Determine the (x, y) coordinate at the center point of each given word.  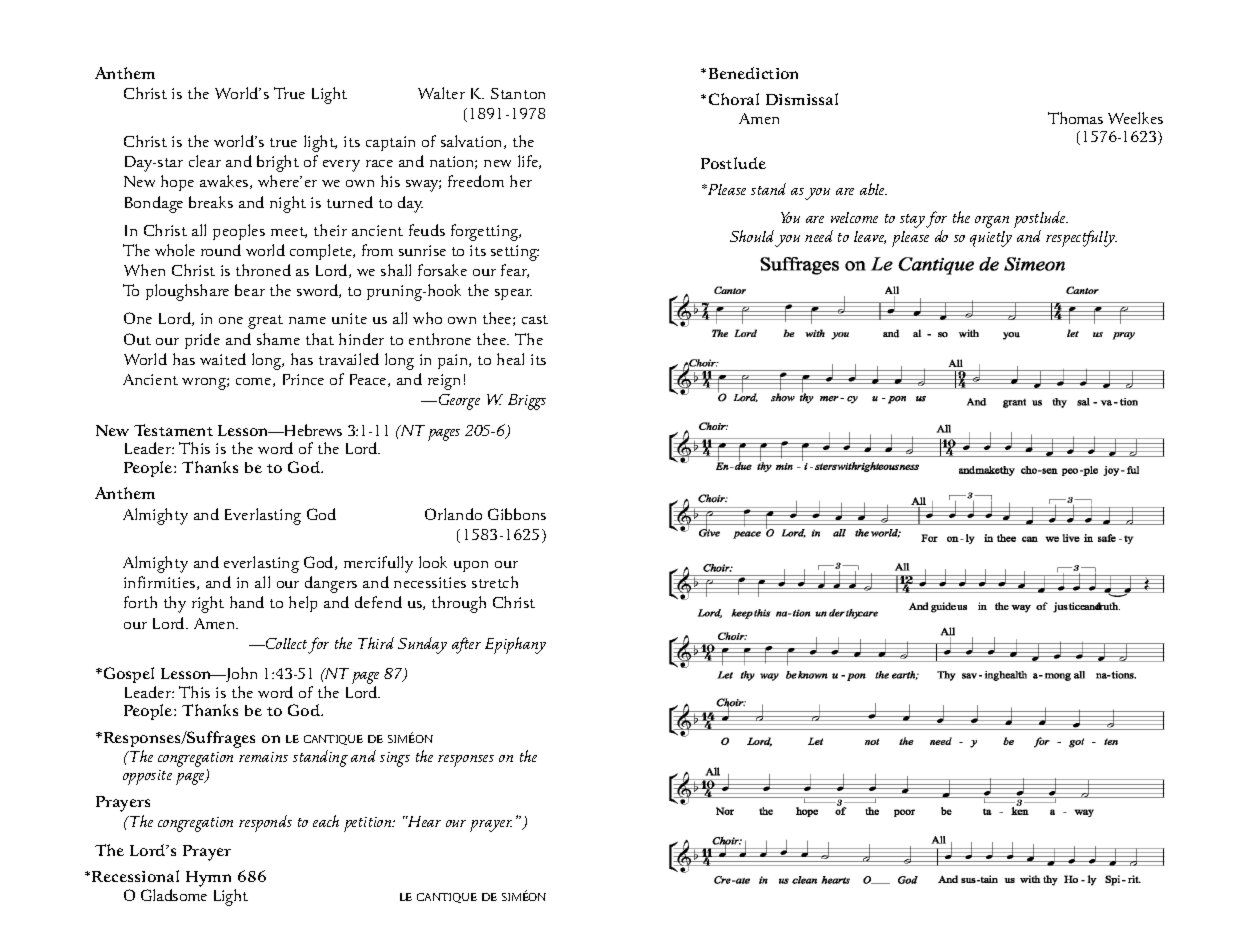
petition (369, 824)
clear (205, 161)
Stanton (518, 93)
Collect (285, 643)
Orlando (453, 514)
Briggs (527, 402)
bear (250, 290)
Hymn (208, 879)
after (466, 645)
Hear (423, 821)
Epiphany (515, 645)
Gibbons (517, 514)
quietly (991, 239)
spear (513, 294)
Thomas (1075, 118)
